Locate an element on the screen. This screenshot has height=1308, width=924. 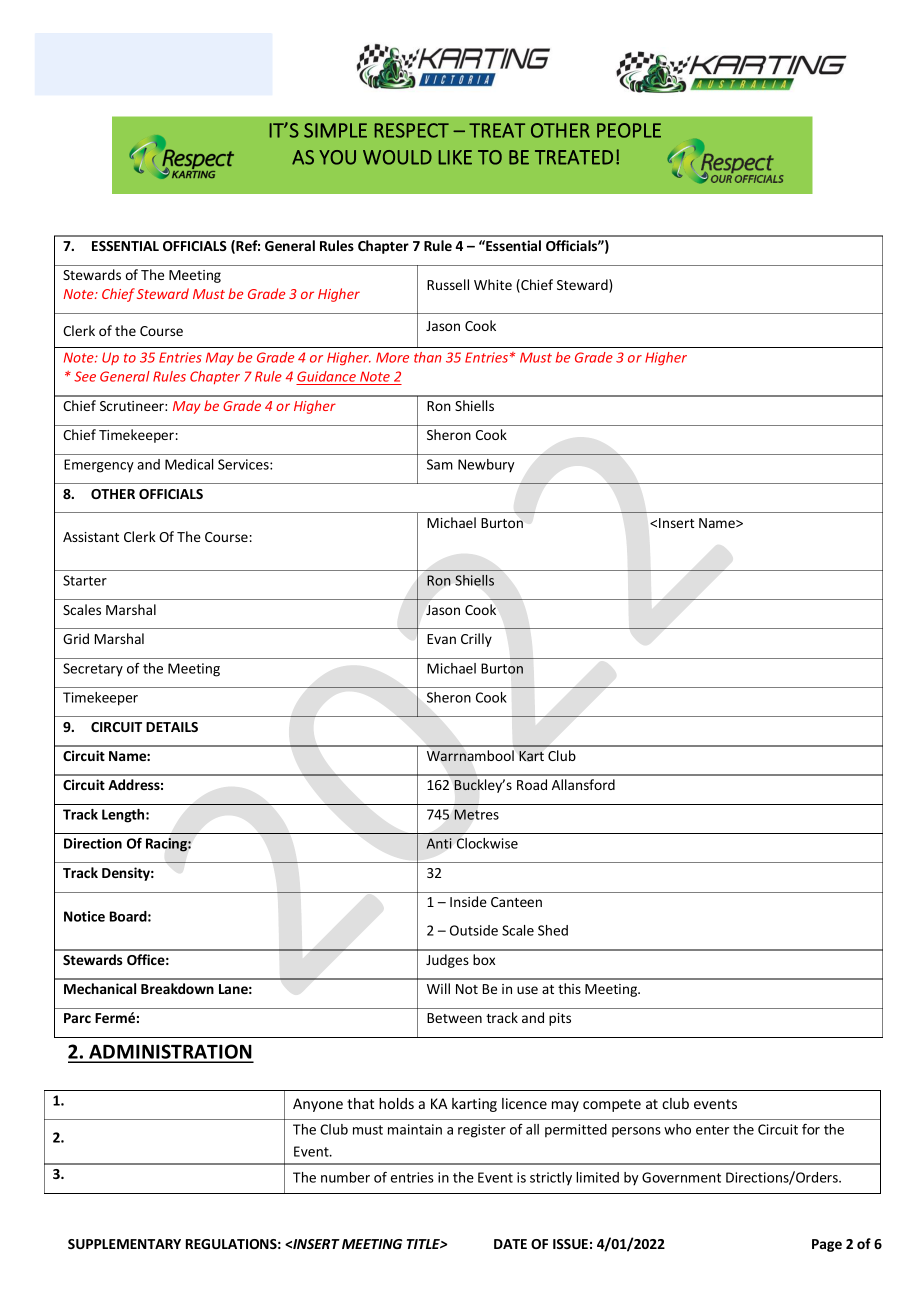
DATE is located at coordinates (510, 1244).
